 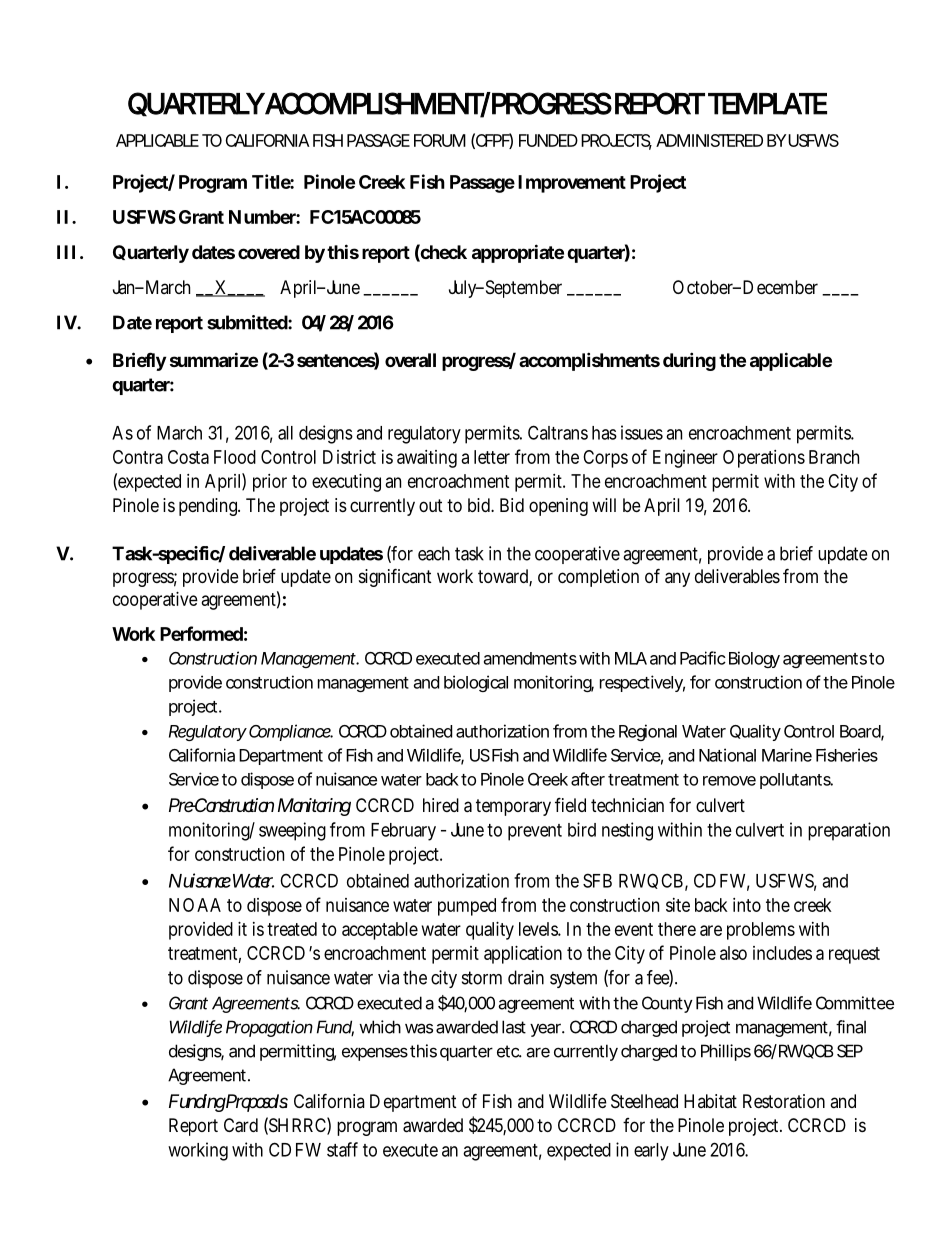 I want to click on FORUM, so click(x=440, y=140).
